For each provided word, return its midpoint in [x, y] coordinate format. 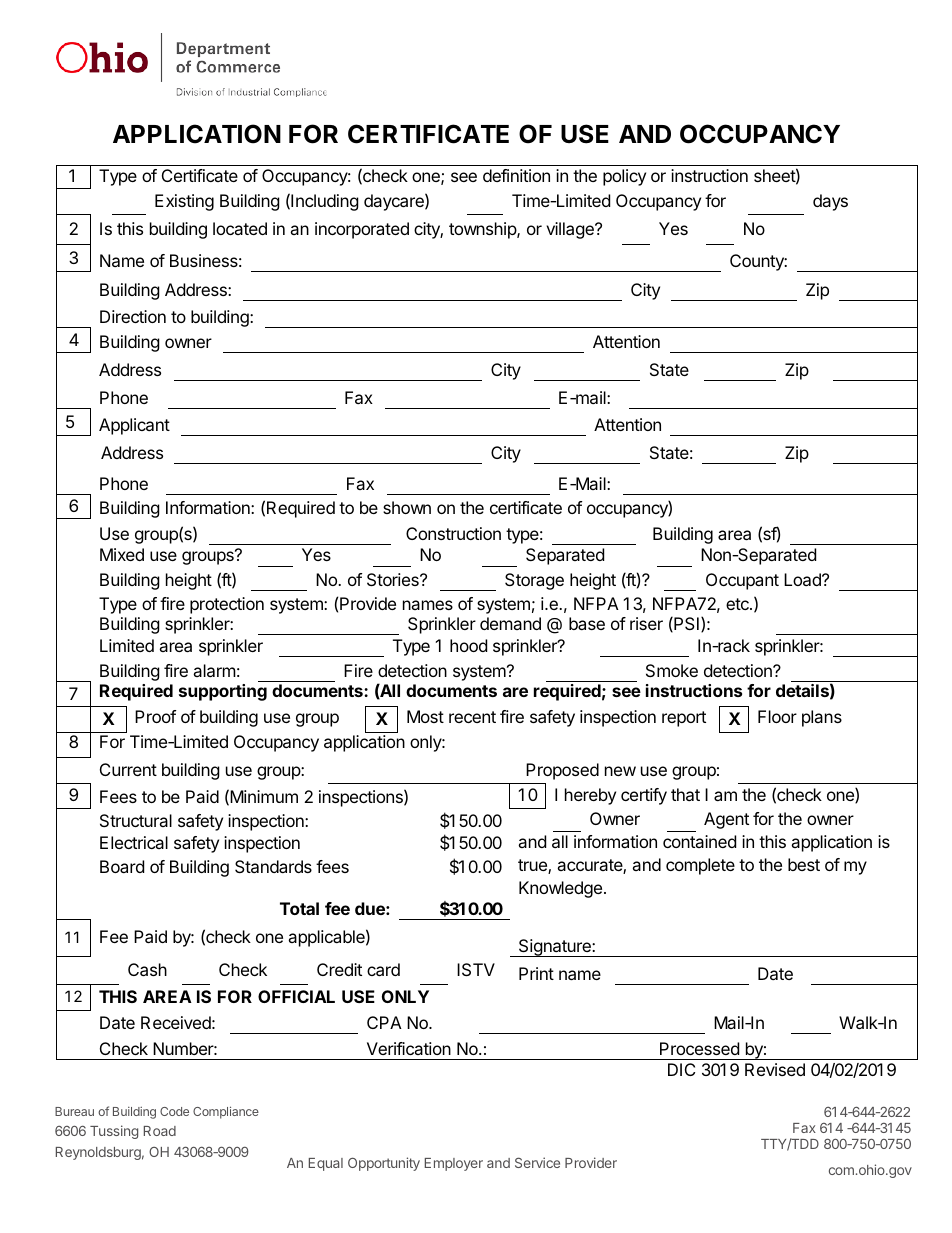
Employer [454, 1164]
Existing [184, 202]
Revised [775, 1069]
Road [160, 1131]
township [483, 230]
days [830, 202]
